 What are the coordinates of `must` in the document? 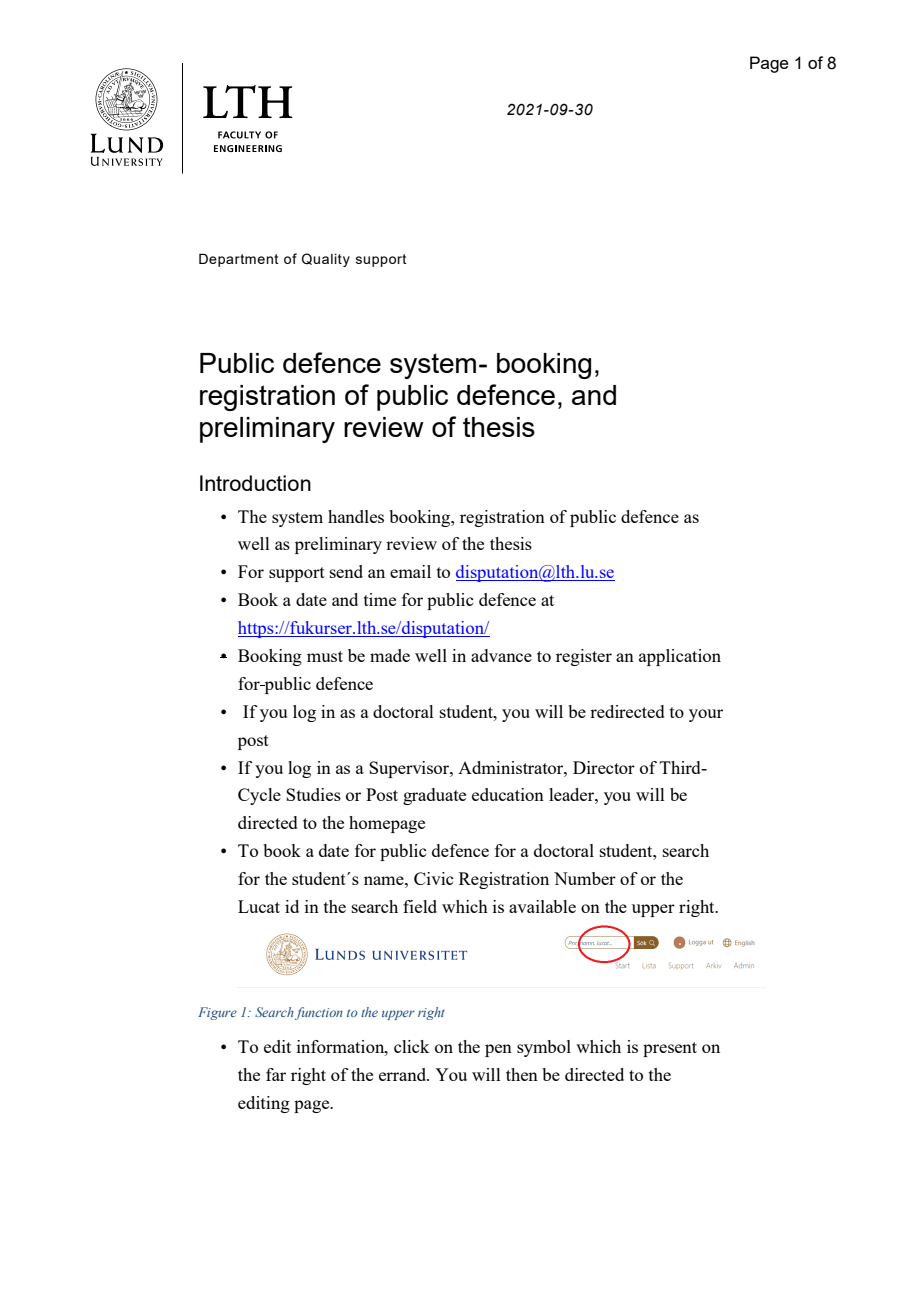 It's located at (325, 656).
